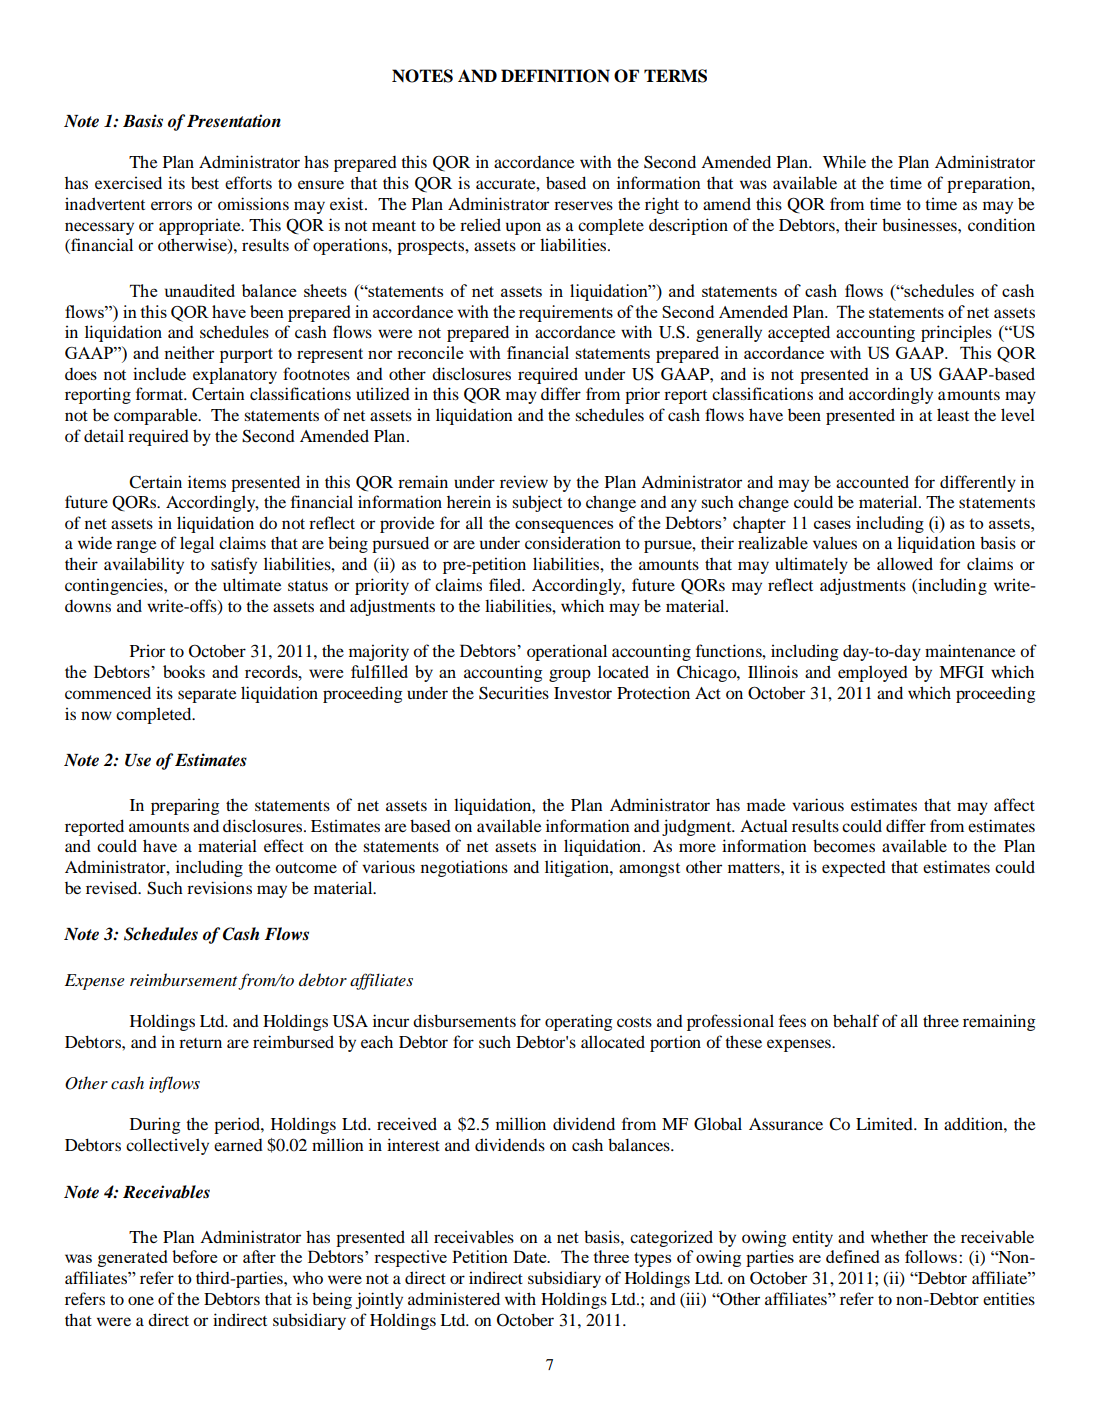  Describe the element at coordinates (234, 121) in the image. I see `Presentation` at that location.
